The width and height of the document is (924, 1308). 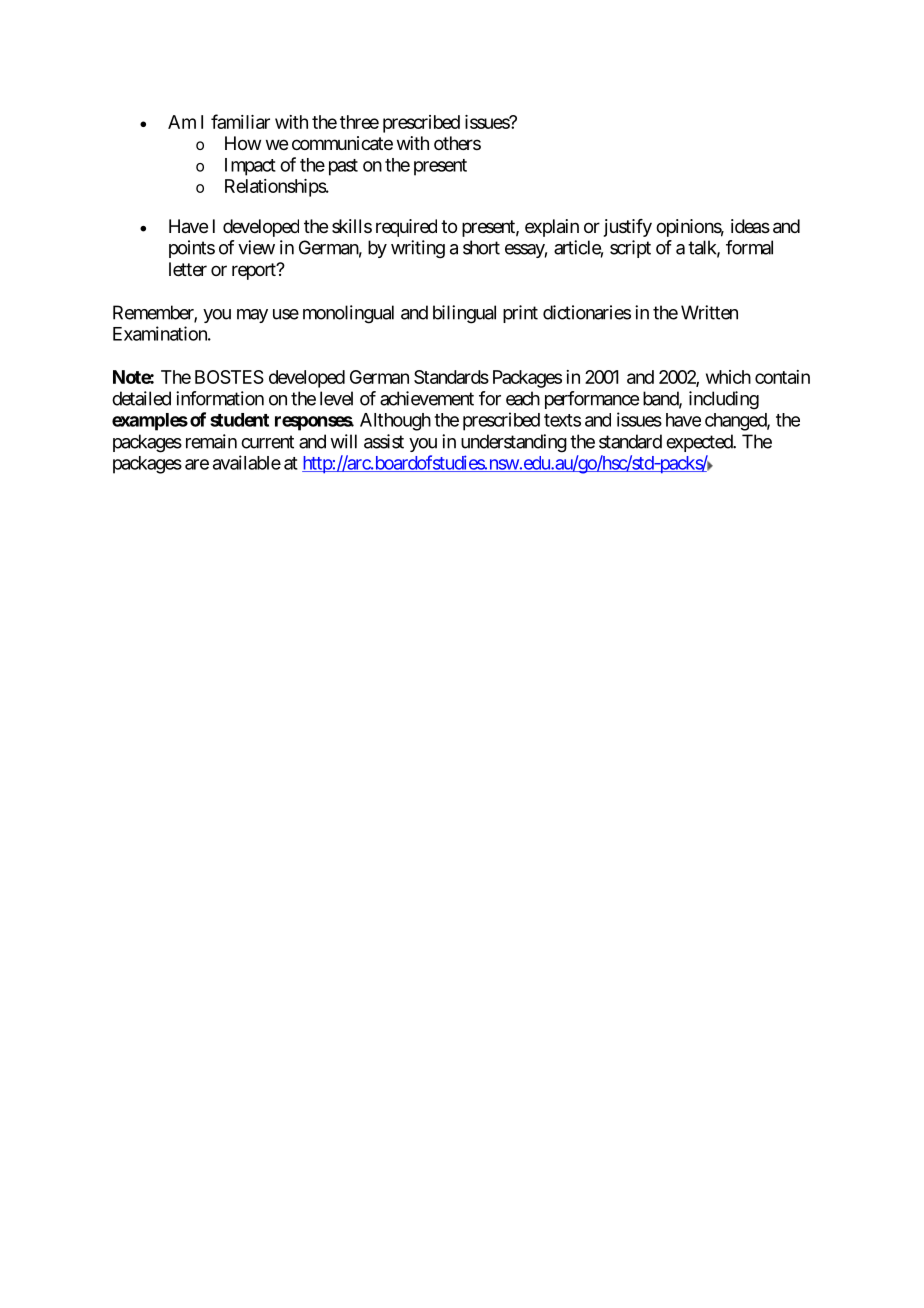 What do you see at coordinates (256, 247) in the document?
I see `view` at bounding box center [256, 247].
